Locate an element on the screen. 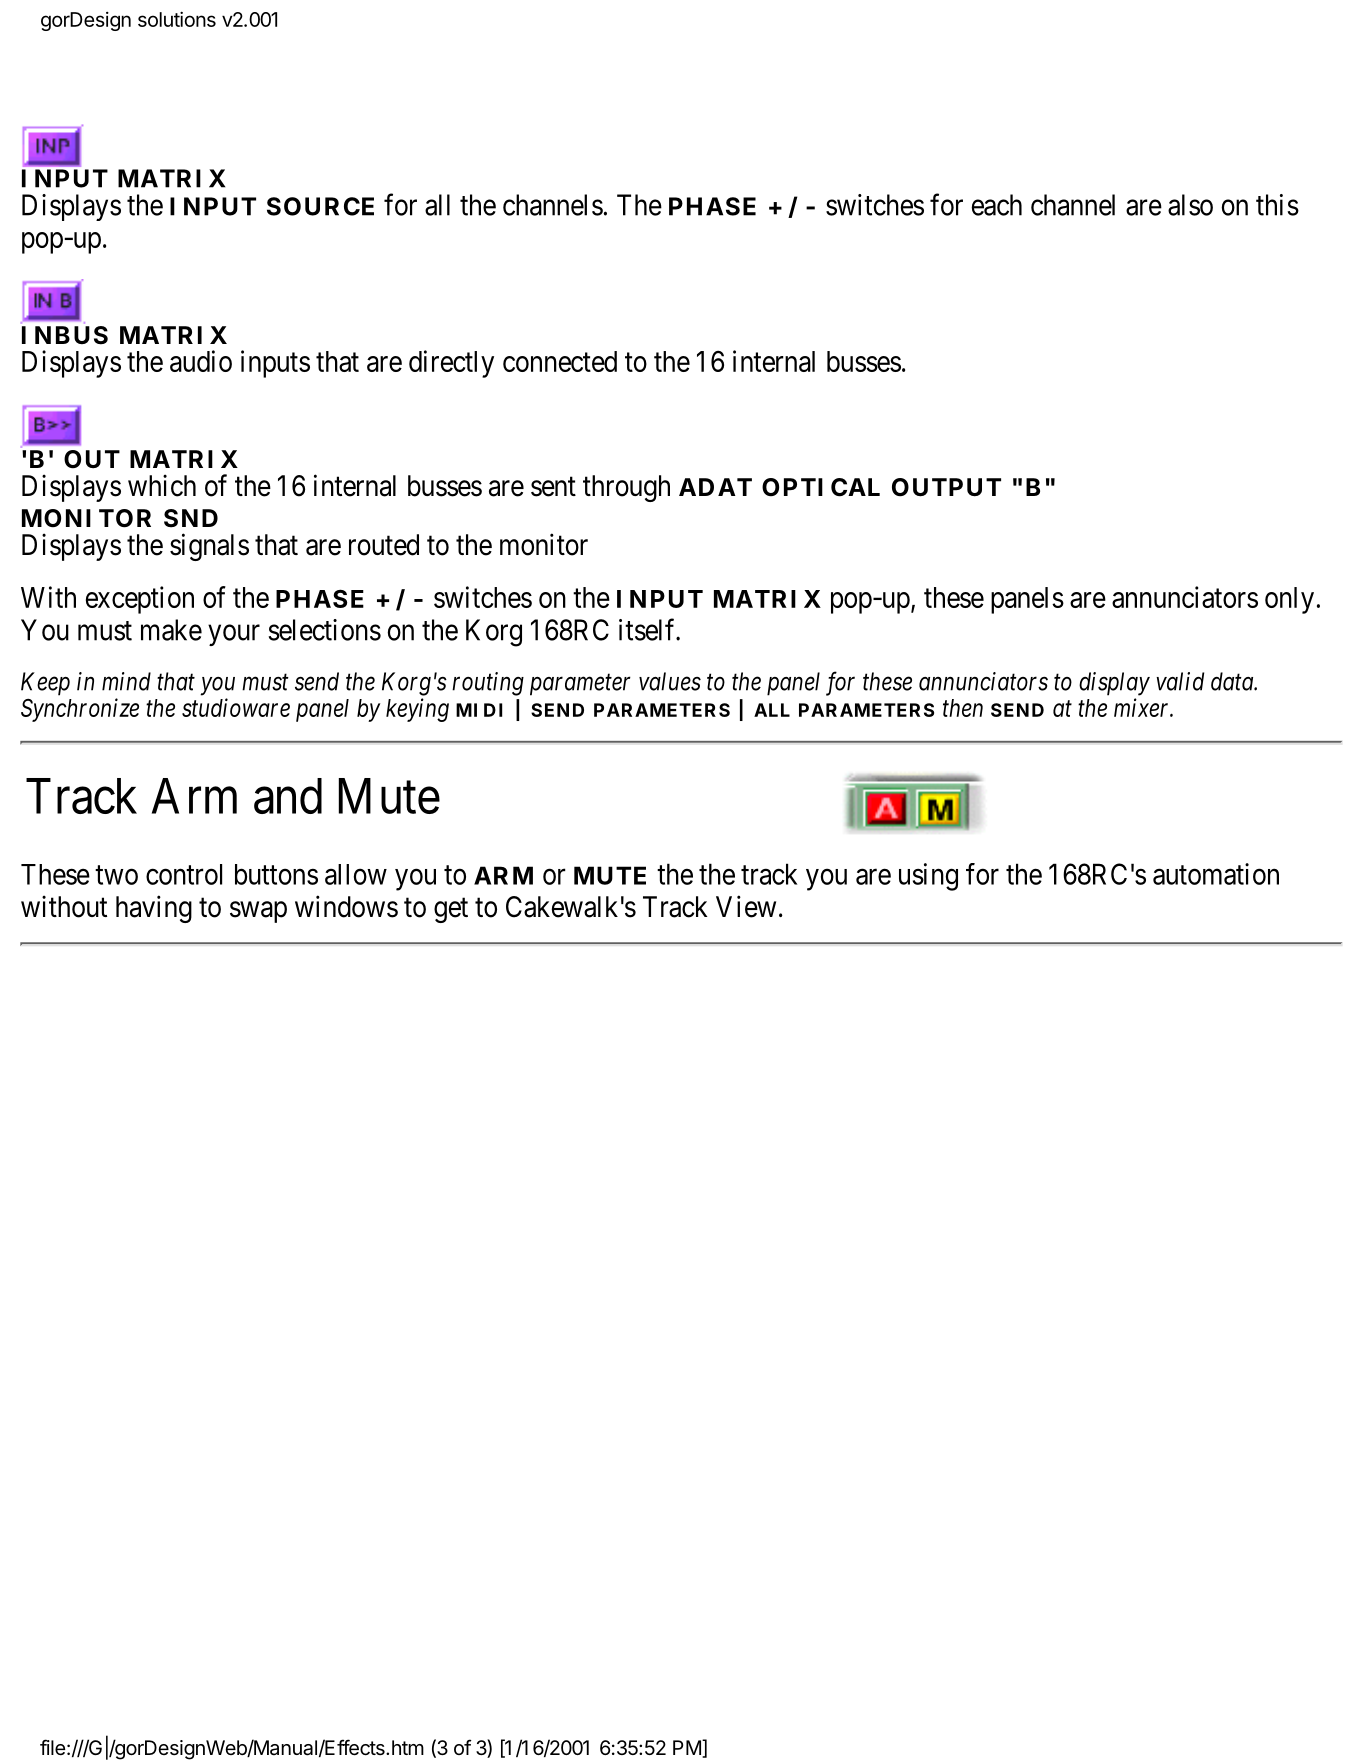 Image resolution: width=1363 pixels, height=1764 pixels. automation is located at coordinates (1216, 874).
